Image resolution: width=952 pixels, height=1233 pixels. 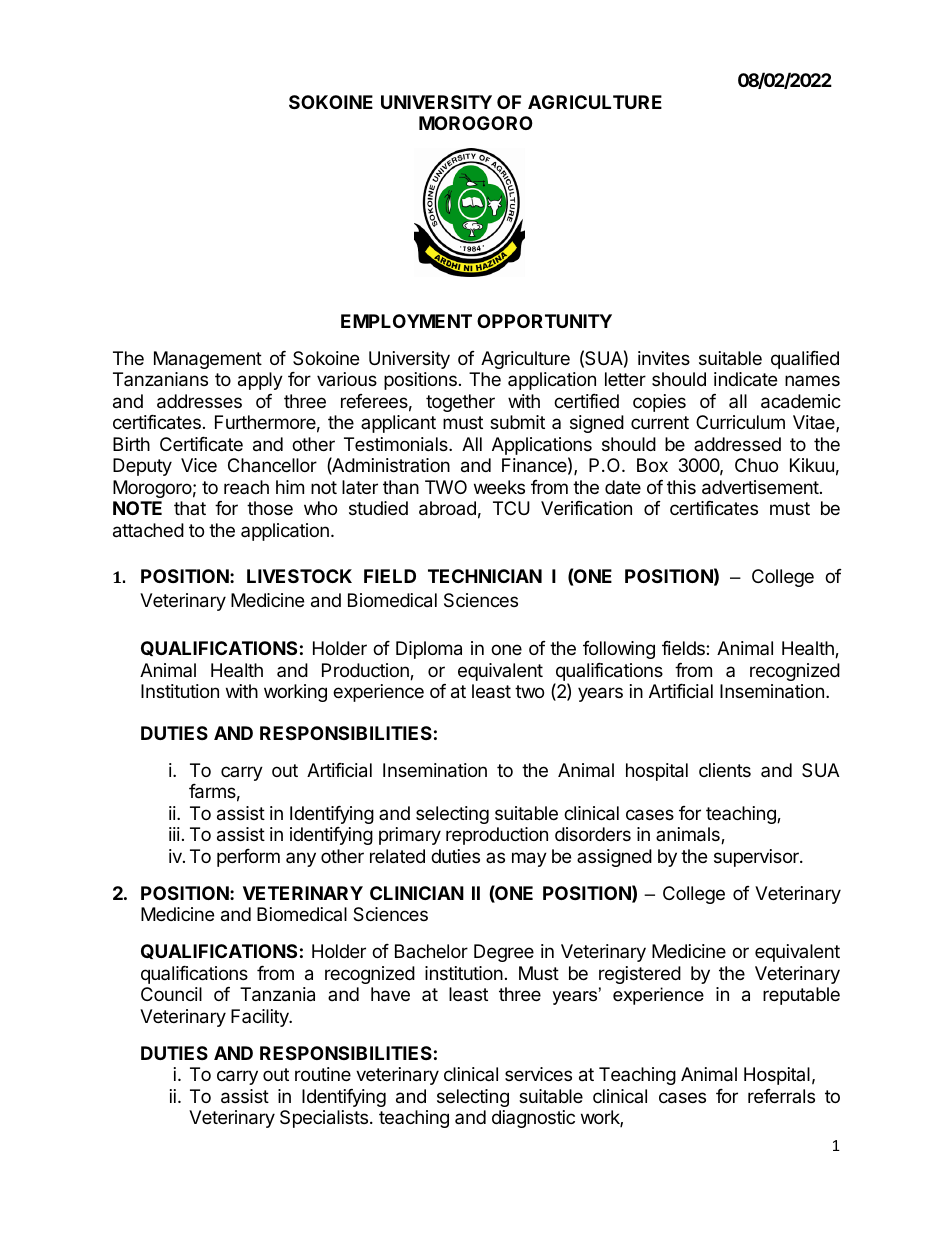 What do you see at coordinates (781, 1096) in the document?
I see `referrals` at bounding box center [781, 1096].
